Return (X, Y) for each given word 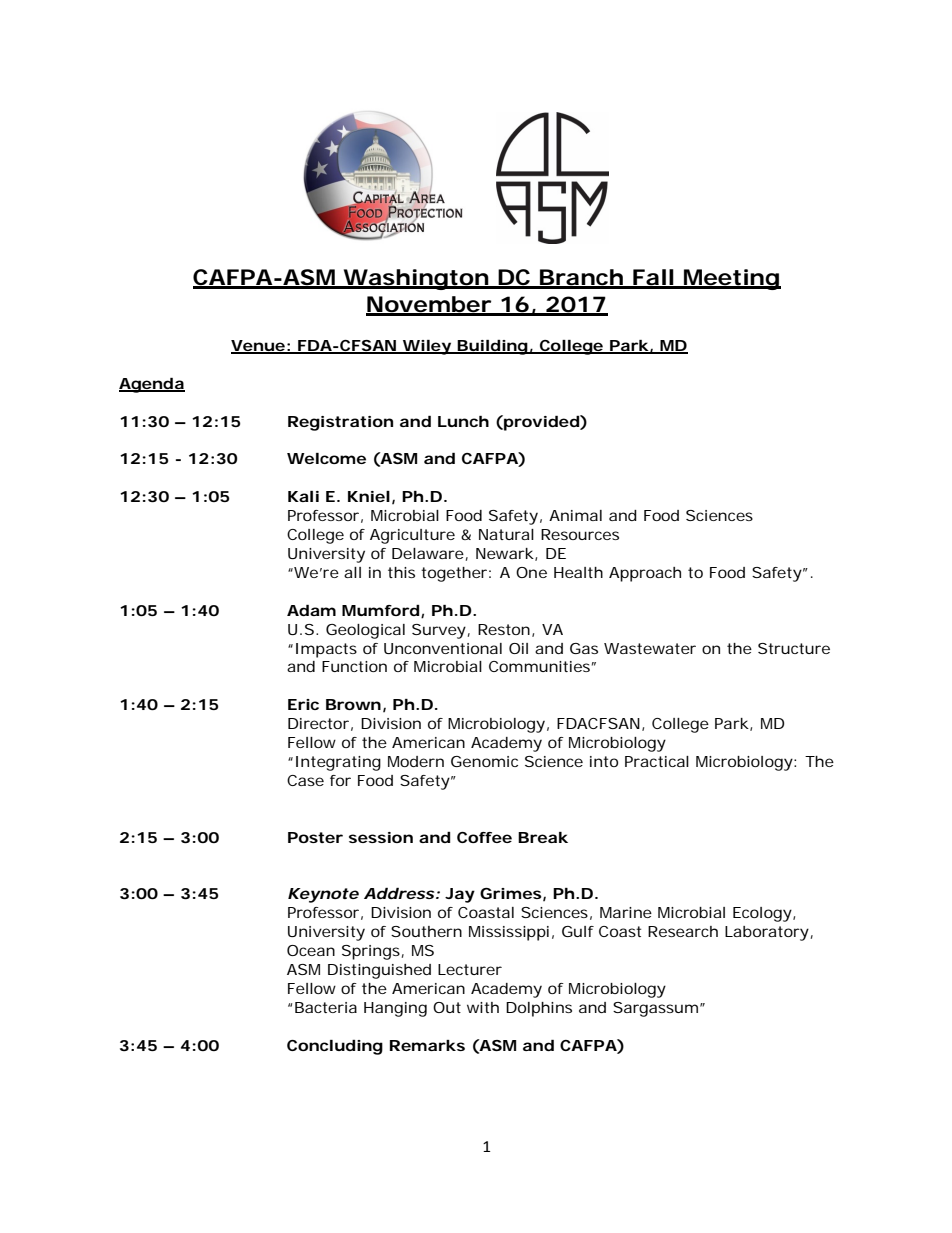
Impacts (326, 650)
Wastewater (650, 648)
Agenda (152, 385)
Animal (575, 515)
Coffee (484, 837)
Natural (506, 534)
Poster (315, 837)
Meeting (731, 279)
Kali (303, 496)
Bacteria (326, 1007)
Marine (626, 912)
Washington (416, 279)
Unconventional (443, 648)
